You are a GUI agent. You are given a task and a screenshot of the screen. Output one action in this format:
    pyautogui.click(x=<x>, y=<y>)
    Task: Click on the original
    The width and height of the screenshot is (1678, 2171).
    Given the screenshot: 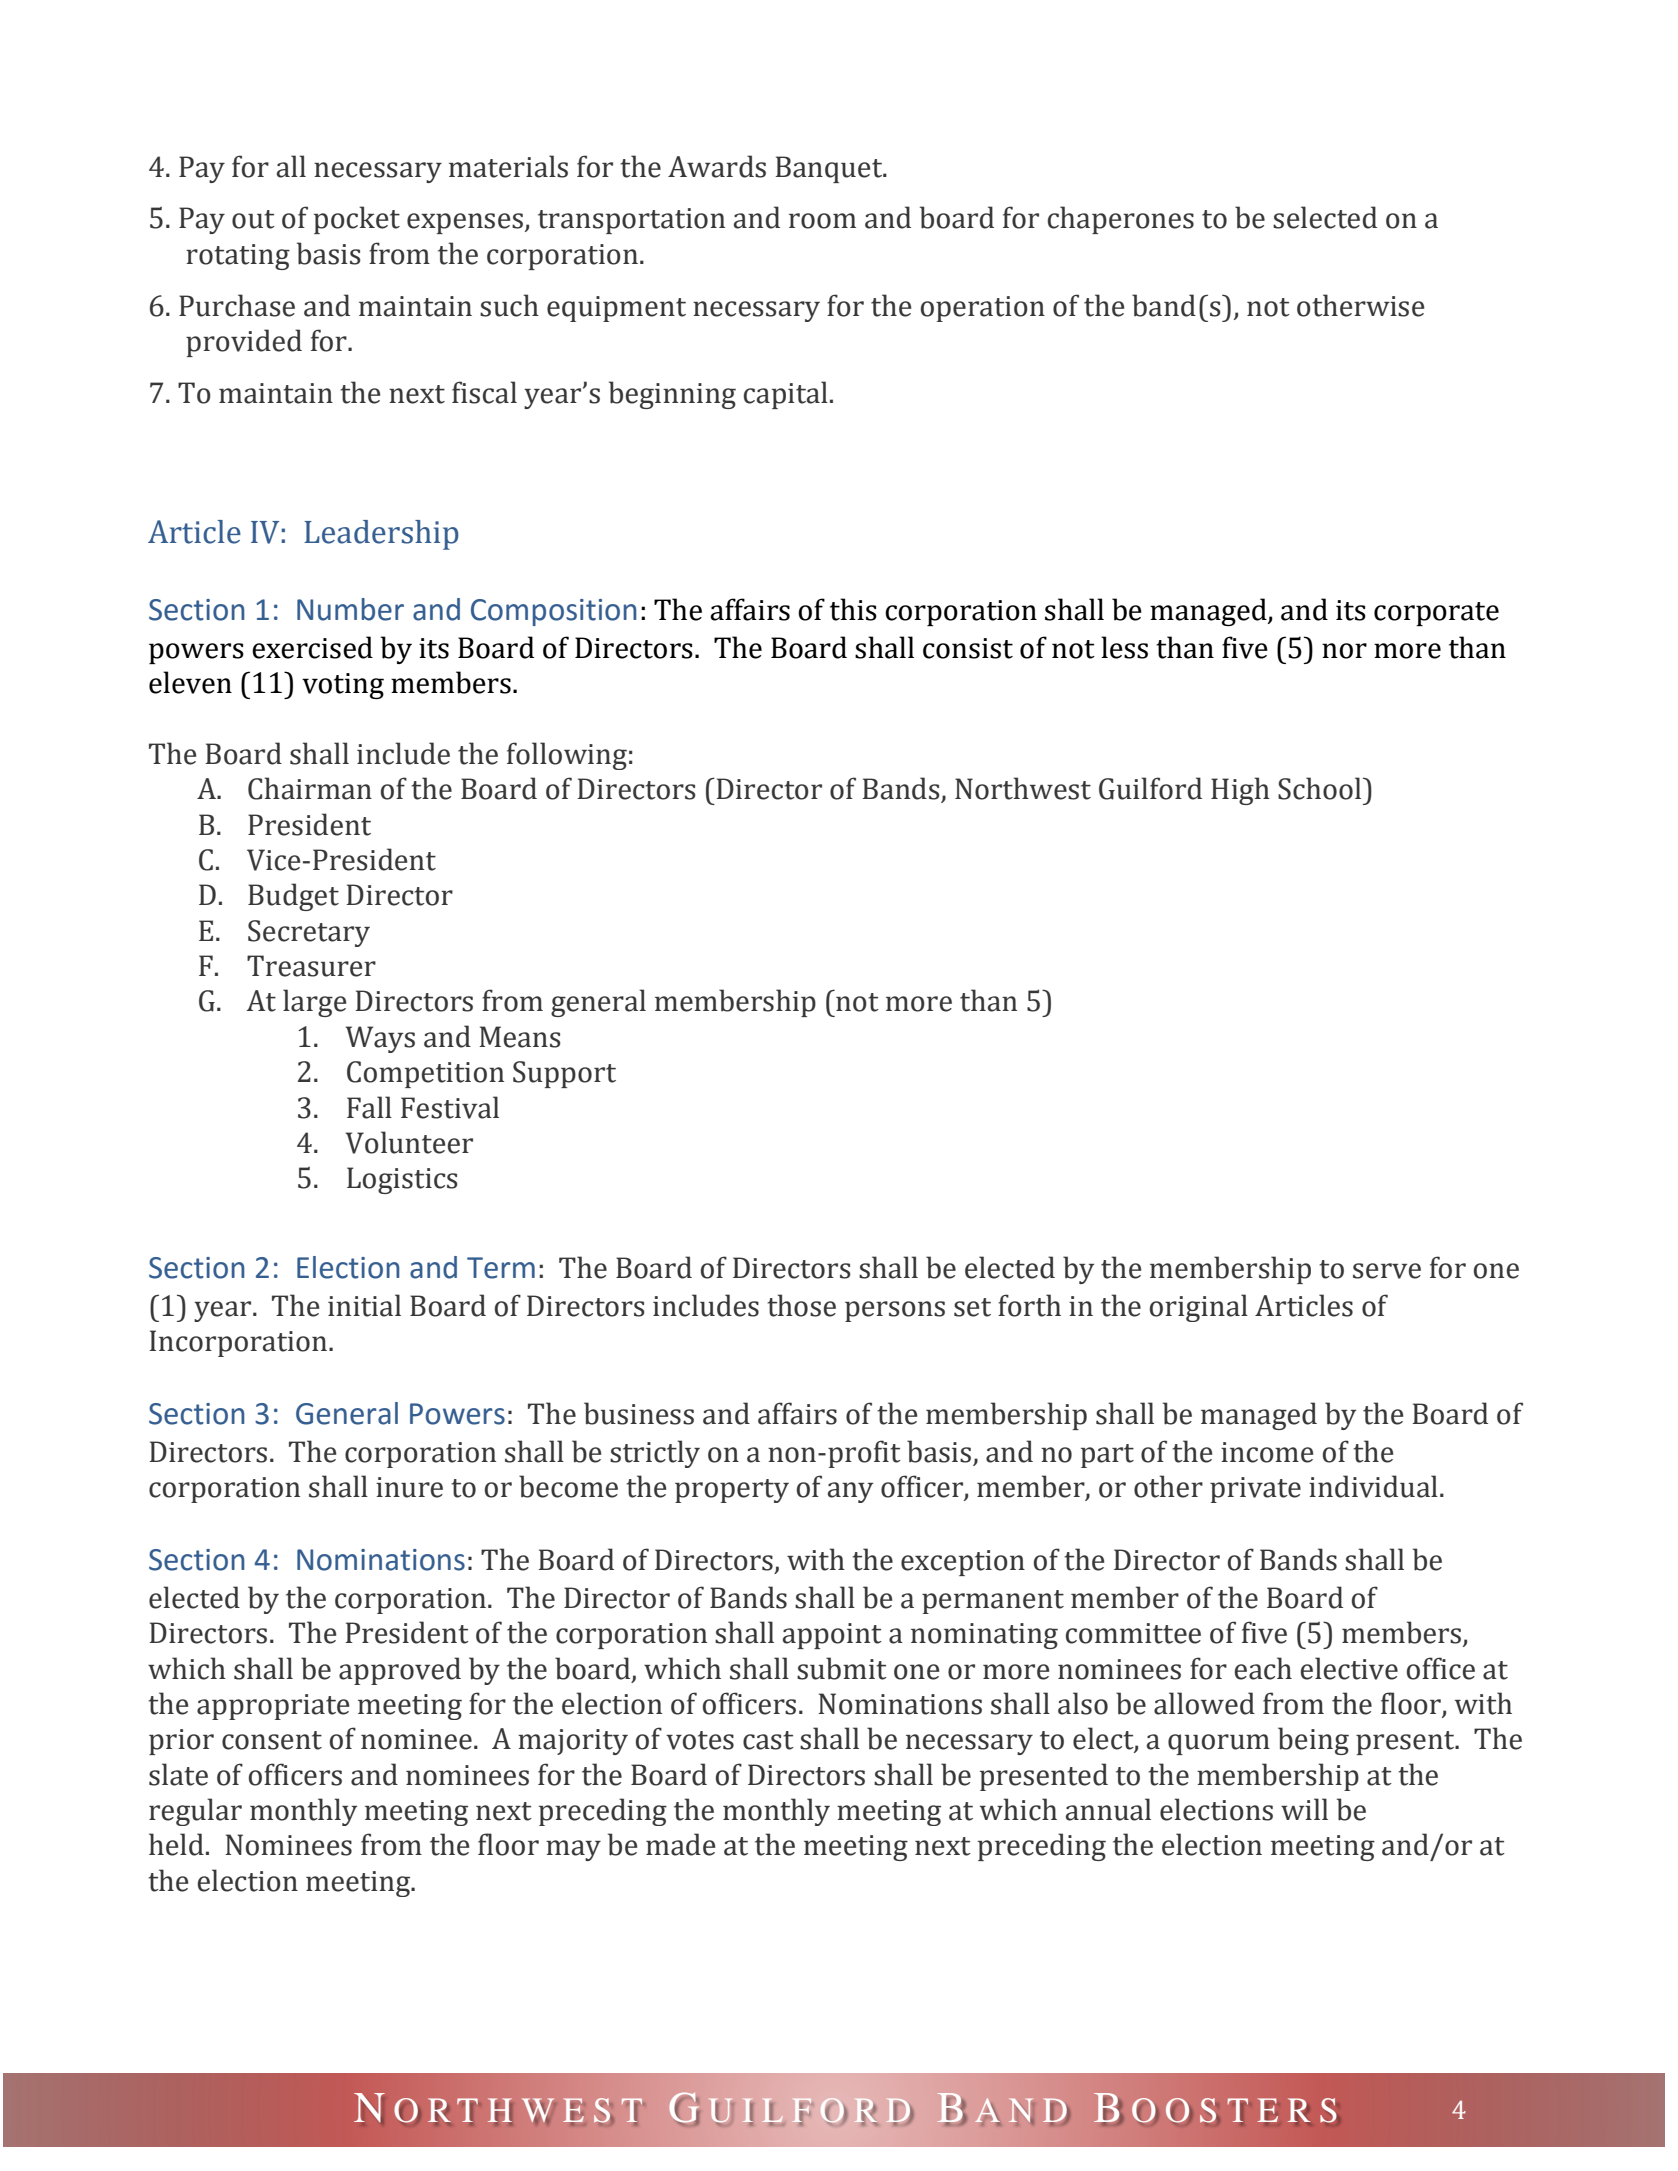 What is the action you would take?
    pyautogui.click(x=1199, y=1308)
